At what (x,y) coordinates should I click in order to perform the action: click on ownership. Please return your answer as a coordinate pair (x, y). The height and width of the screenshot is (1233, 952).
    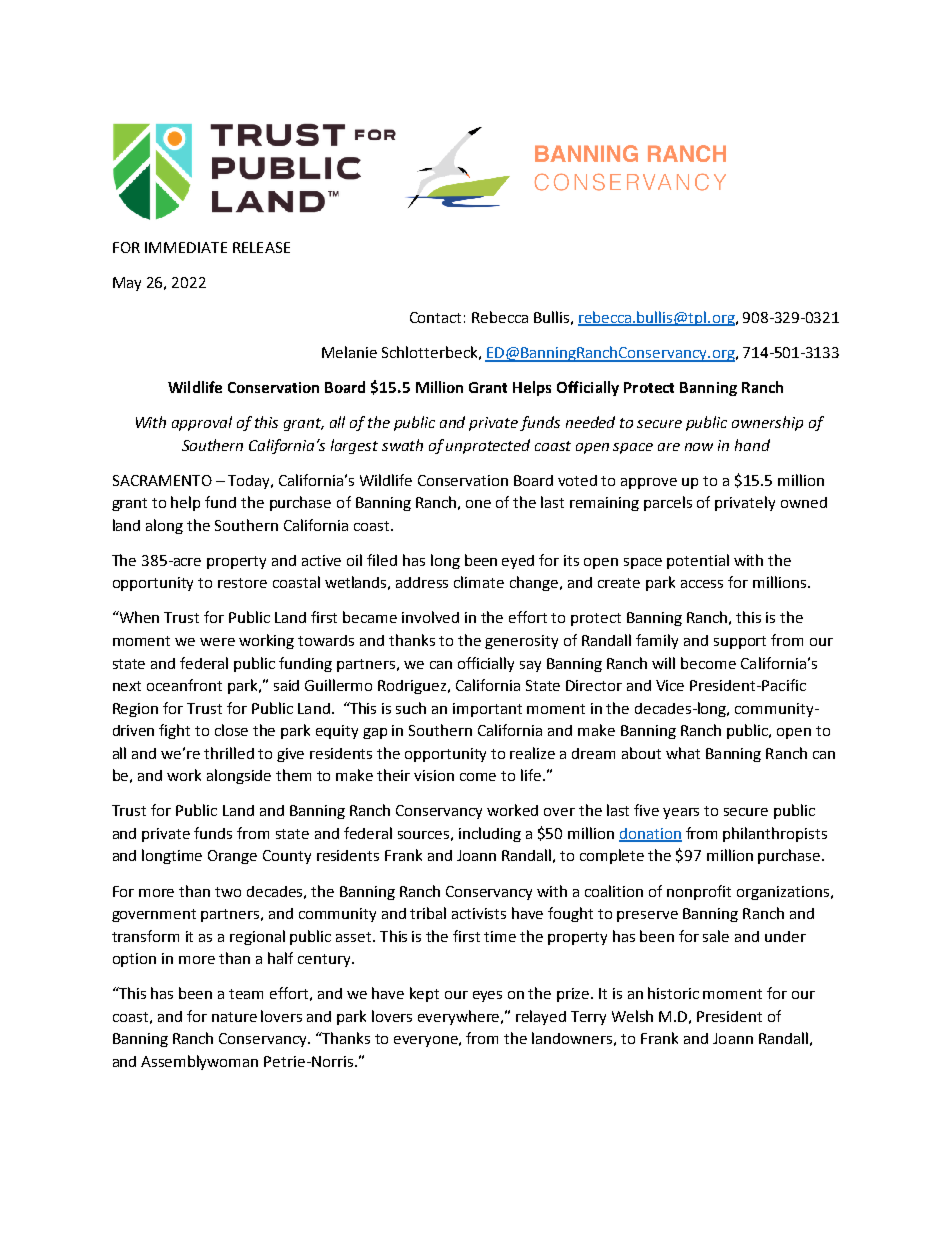
    Looking at the image, I should click on (767, 423).
